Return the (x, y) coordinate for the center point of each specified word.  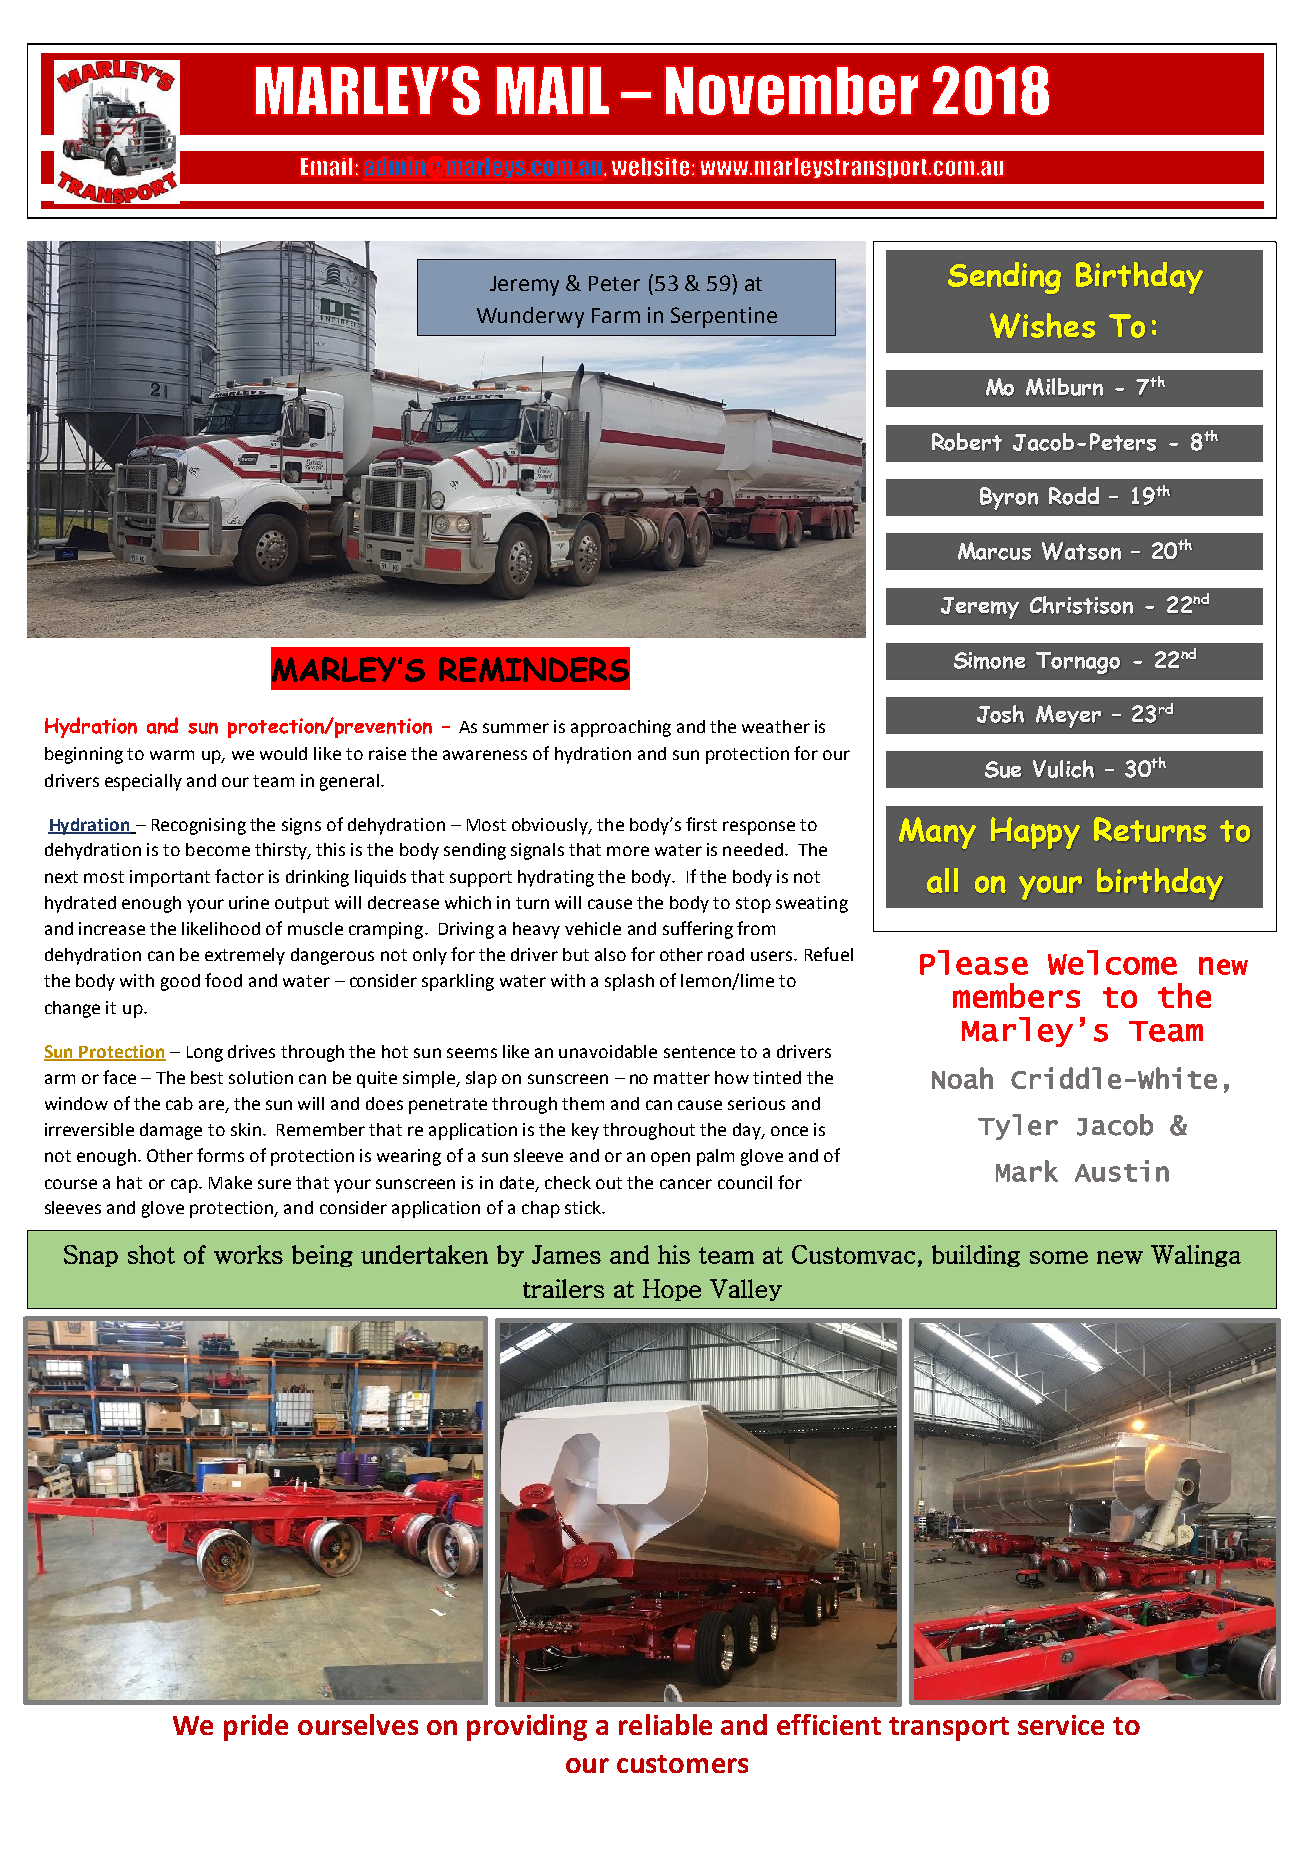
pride (256, 1727)
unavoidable (608, 1051)
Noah (962, 1078)
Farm (616, 315)
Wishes (1042, 325)
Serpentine (724, 317)
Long (205, 1054)
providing (527, 1727)
